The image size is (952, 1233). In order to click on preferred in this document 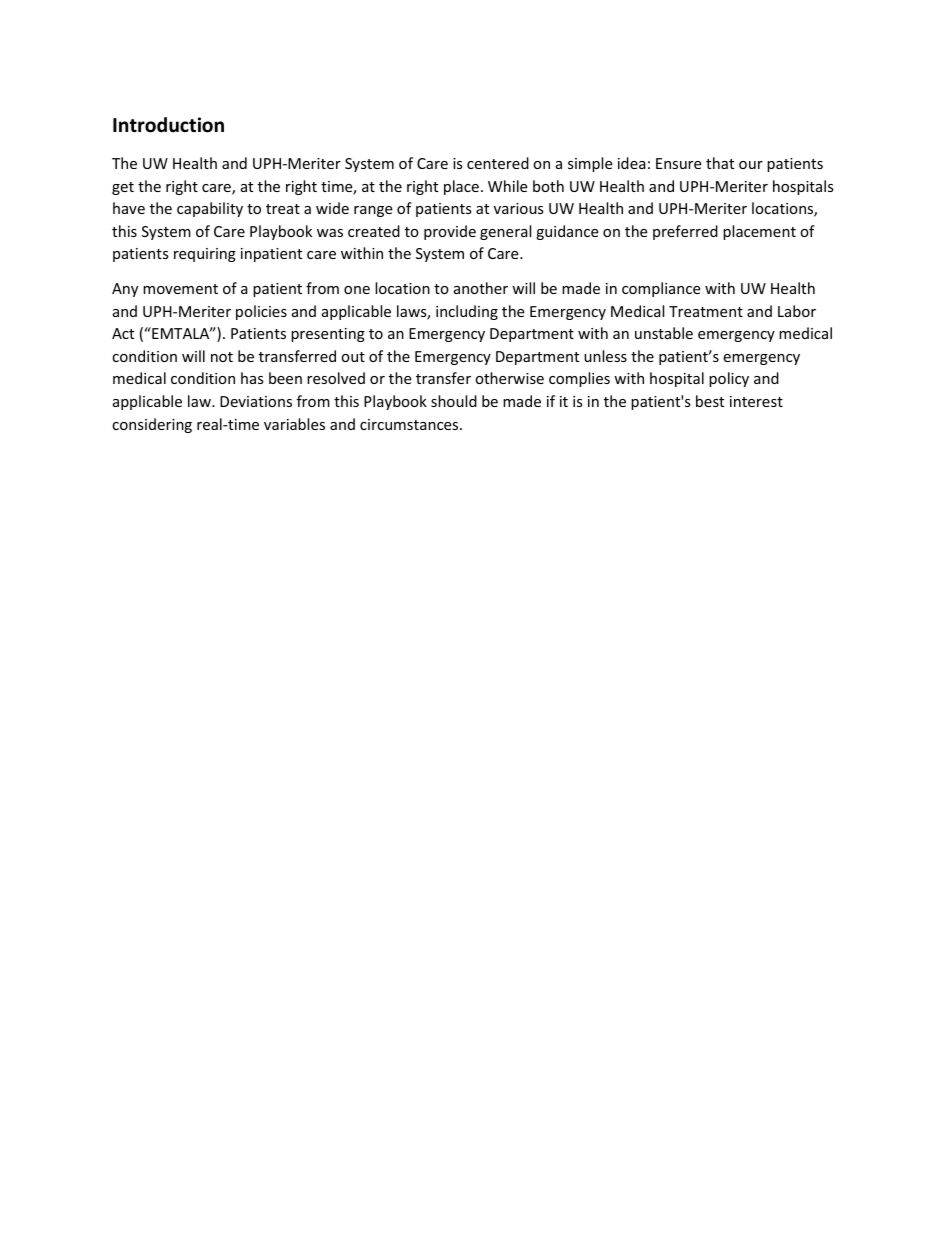, I will do `click(685, 232)`.
